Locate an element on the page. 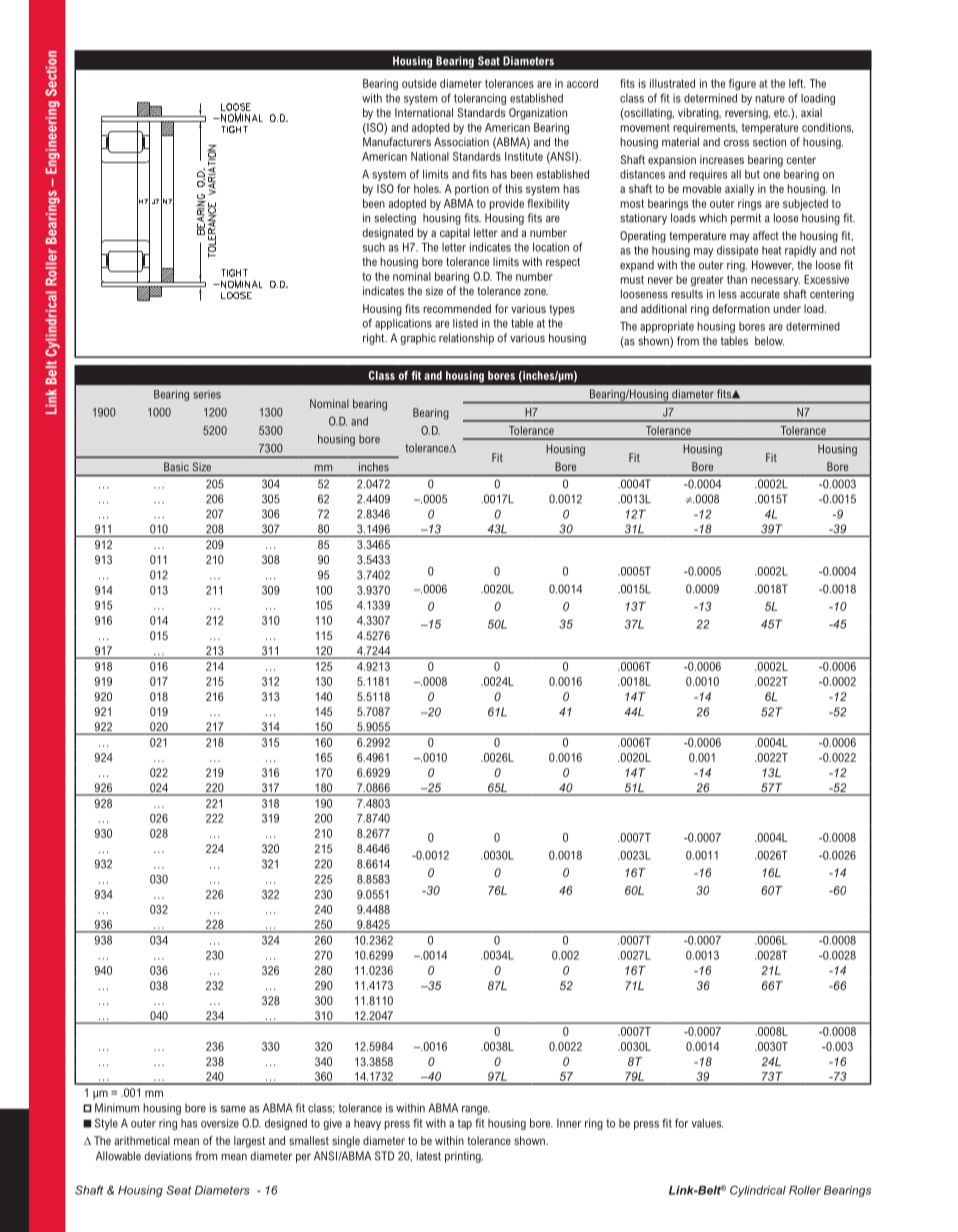  Association is located at coordinates (461, 142).
